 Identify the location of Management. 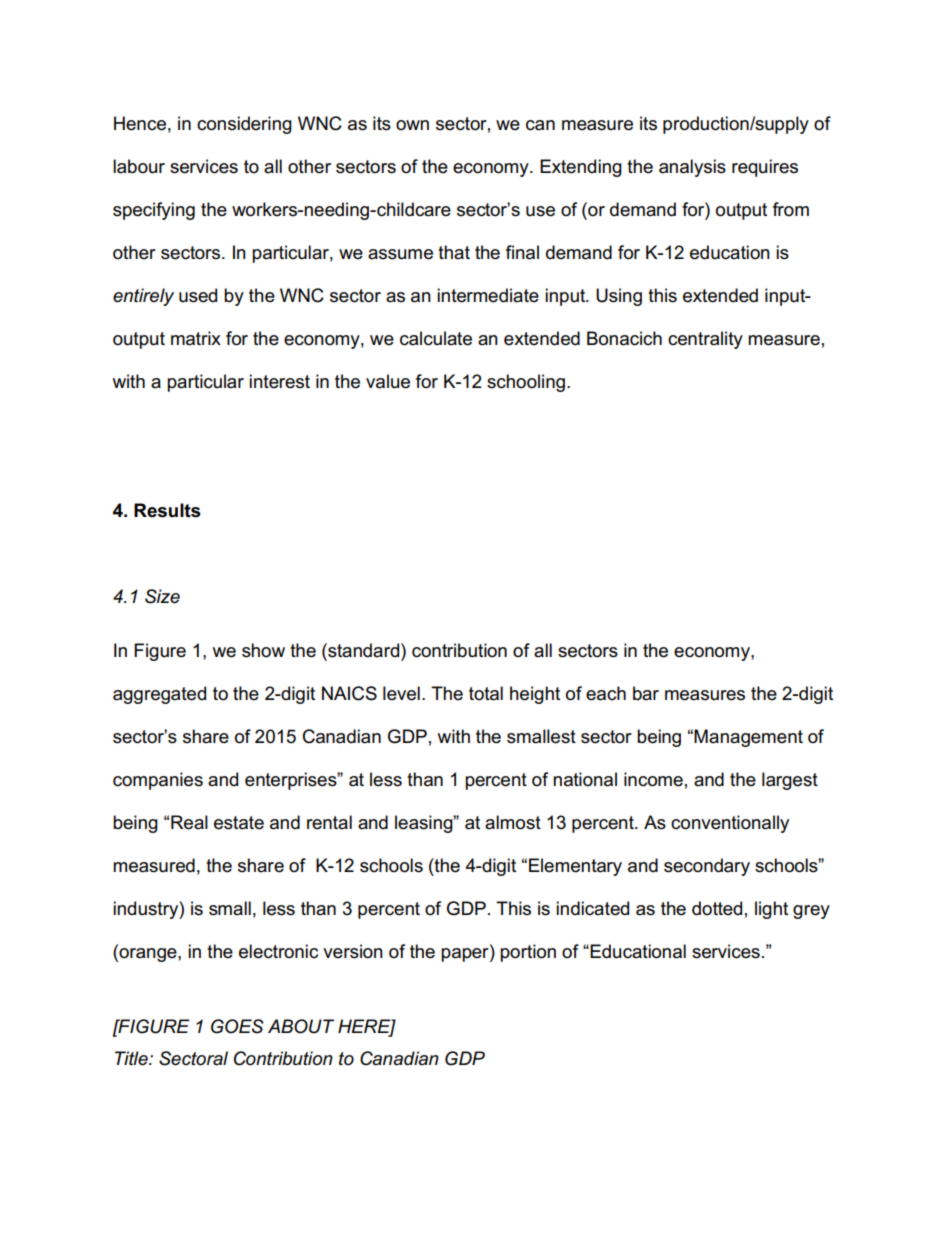
(748, 738).
